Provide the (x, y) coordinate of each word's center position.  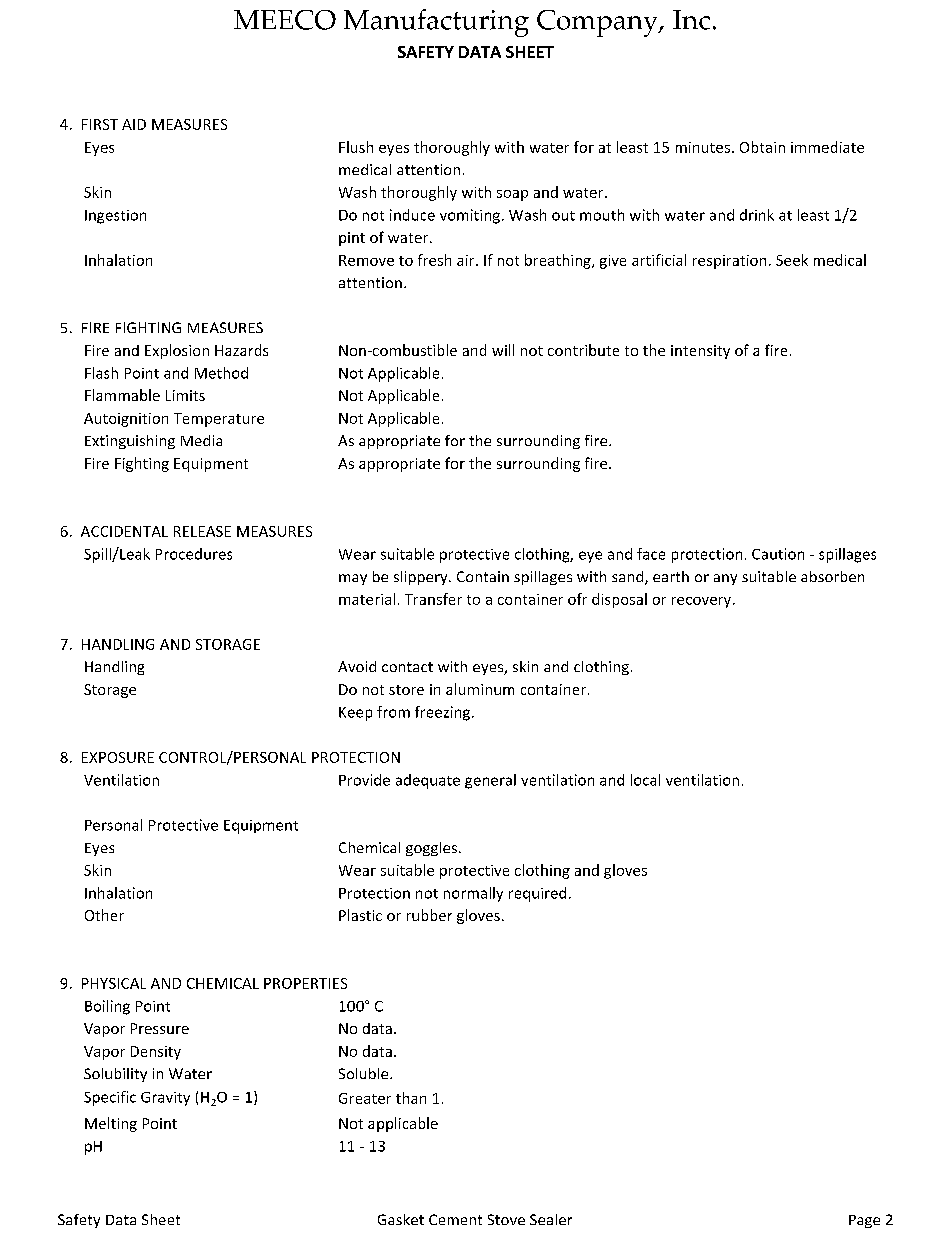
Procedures (194, 554)
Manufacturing (436, 23)
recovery (703, 602)
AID (134, 124)
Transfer (433, 599)
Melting (111, 1124)
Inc (691, 20)
